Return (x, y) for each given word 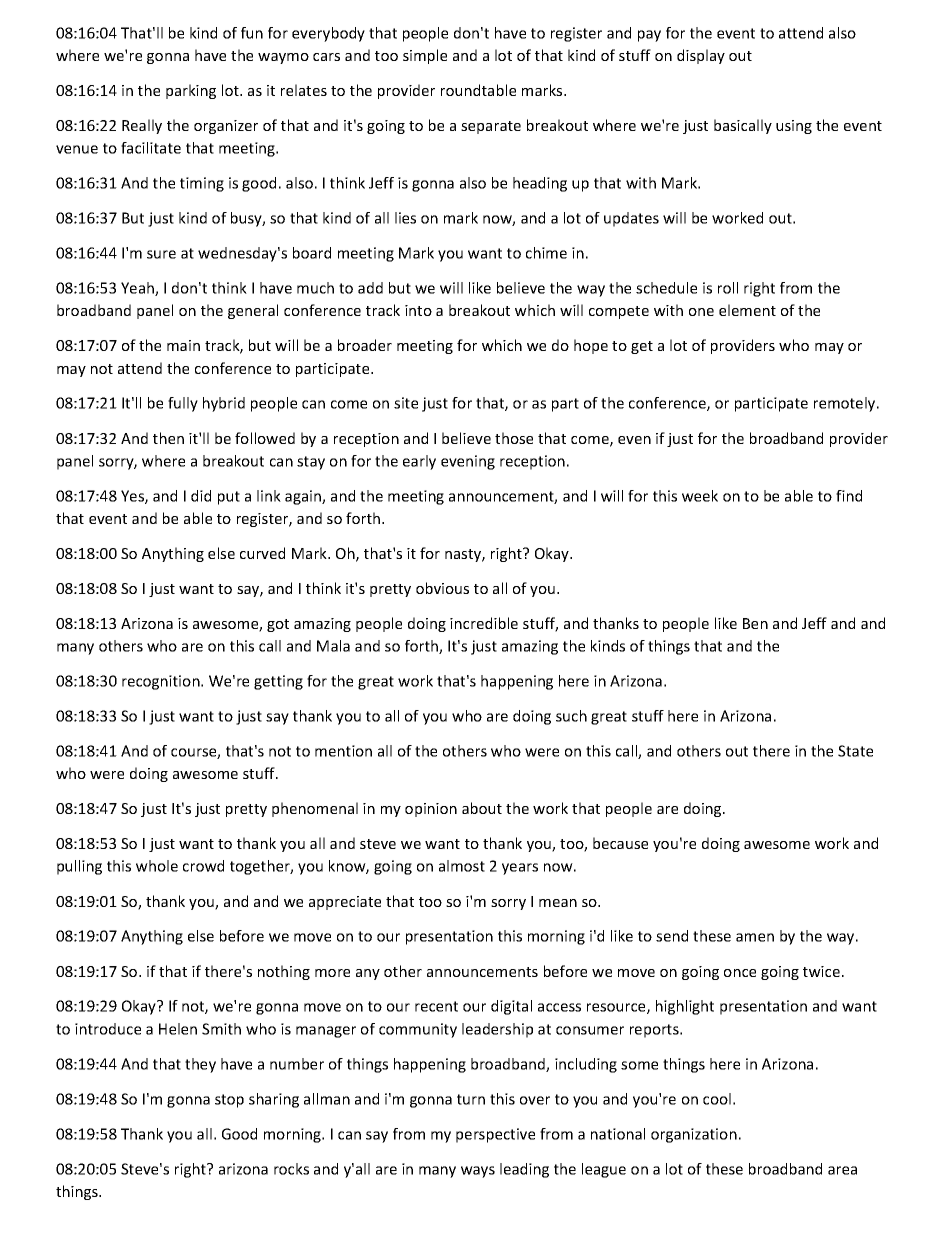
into (418, 310)
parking (191, 91)
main (183, 345)
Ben (755, 623)
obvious (442, 588)
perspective (495, 1135)
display (701, 56)
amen (755, 937)
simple (425, 56)
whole (157, 866)
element (747, 310)
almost (462, 866)
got (278, 625)
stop (229, 1101)
